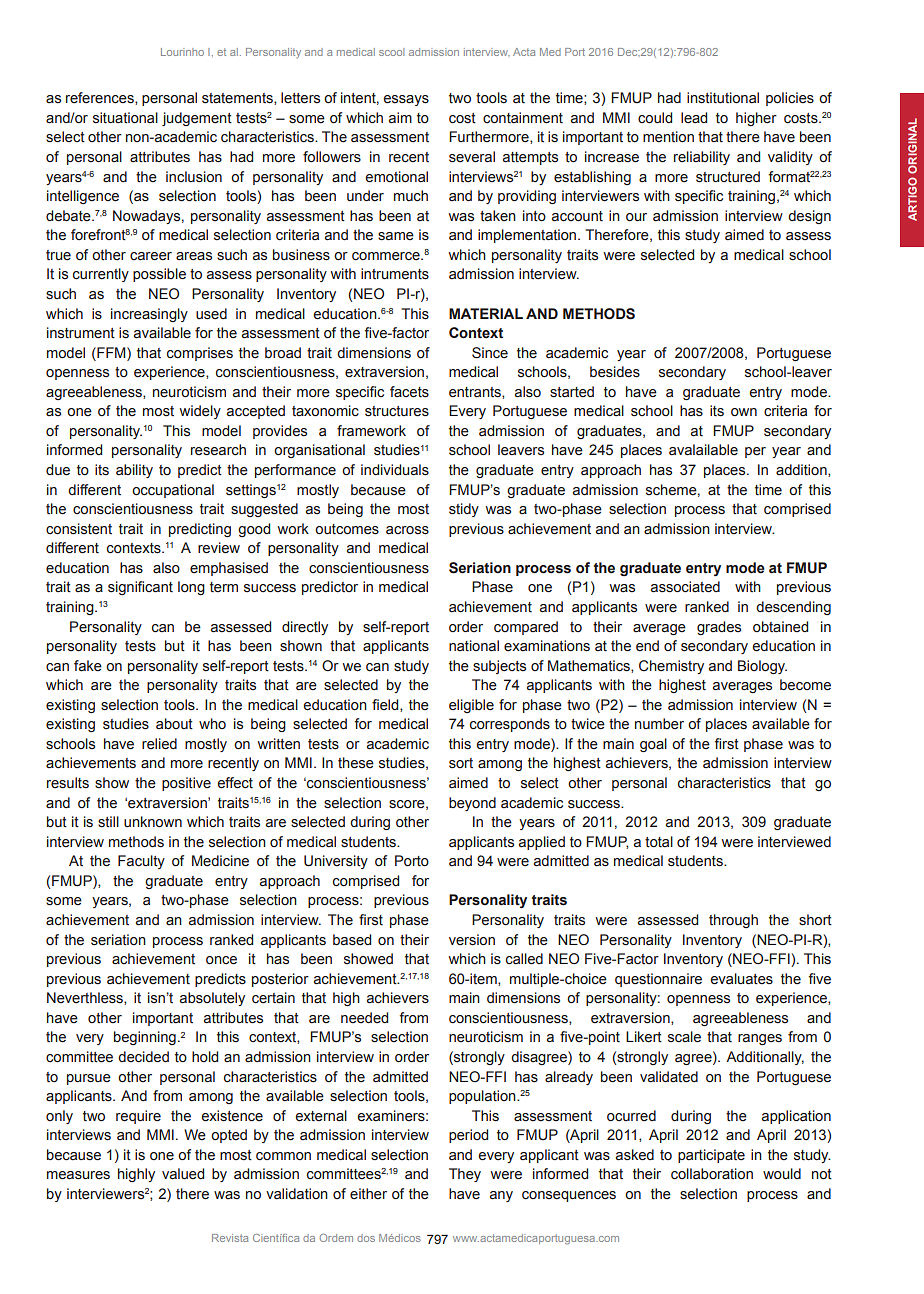  I want to click on situational, so click(125, 118).
